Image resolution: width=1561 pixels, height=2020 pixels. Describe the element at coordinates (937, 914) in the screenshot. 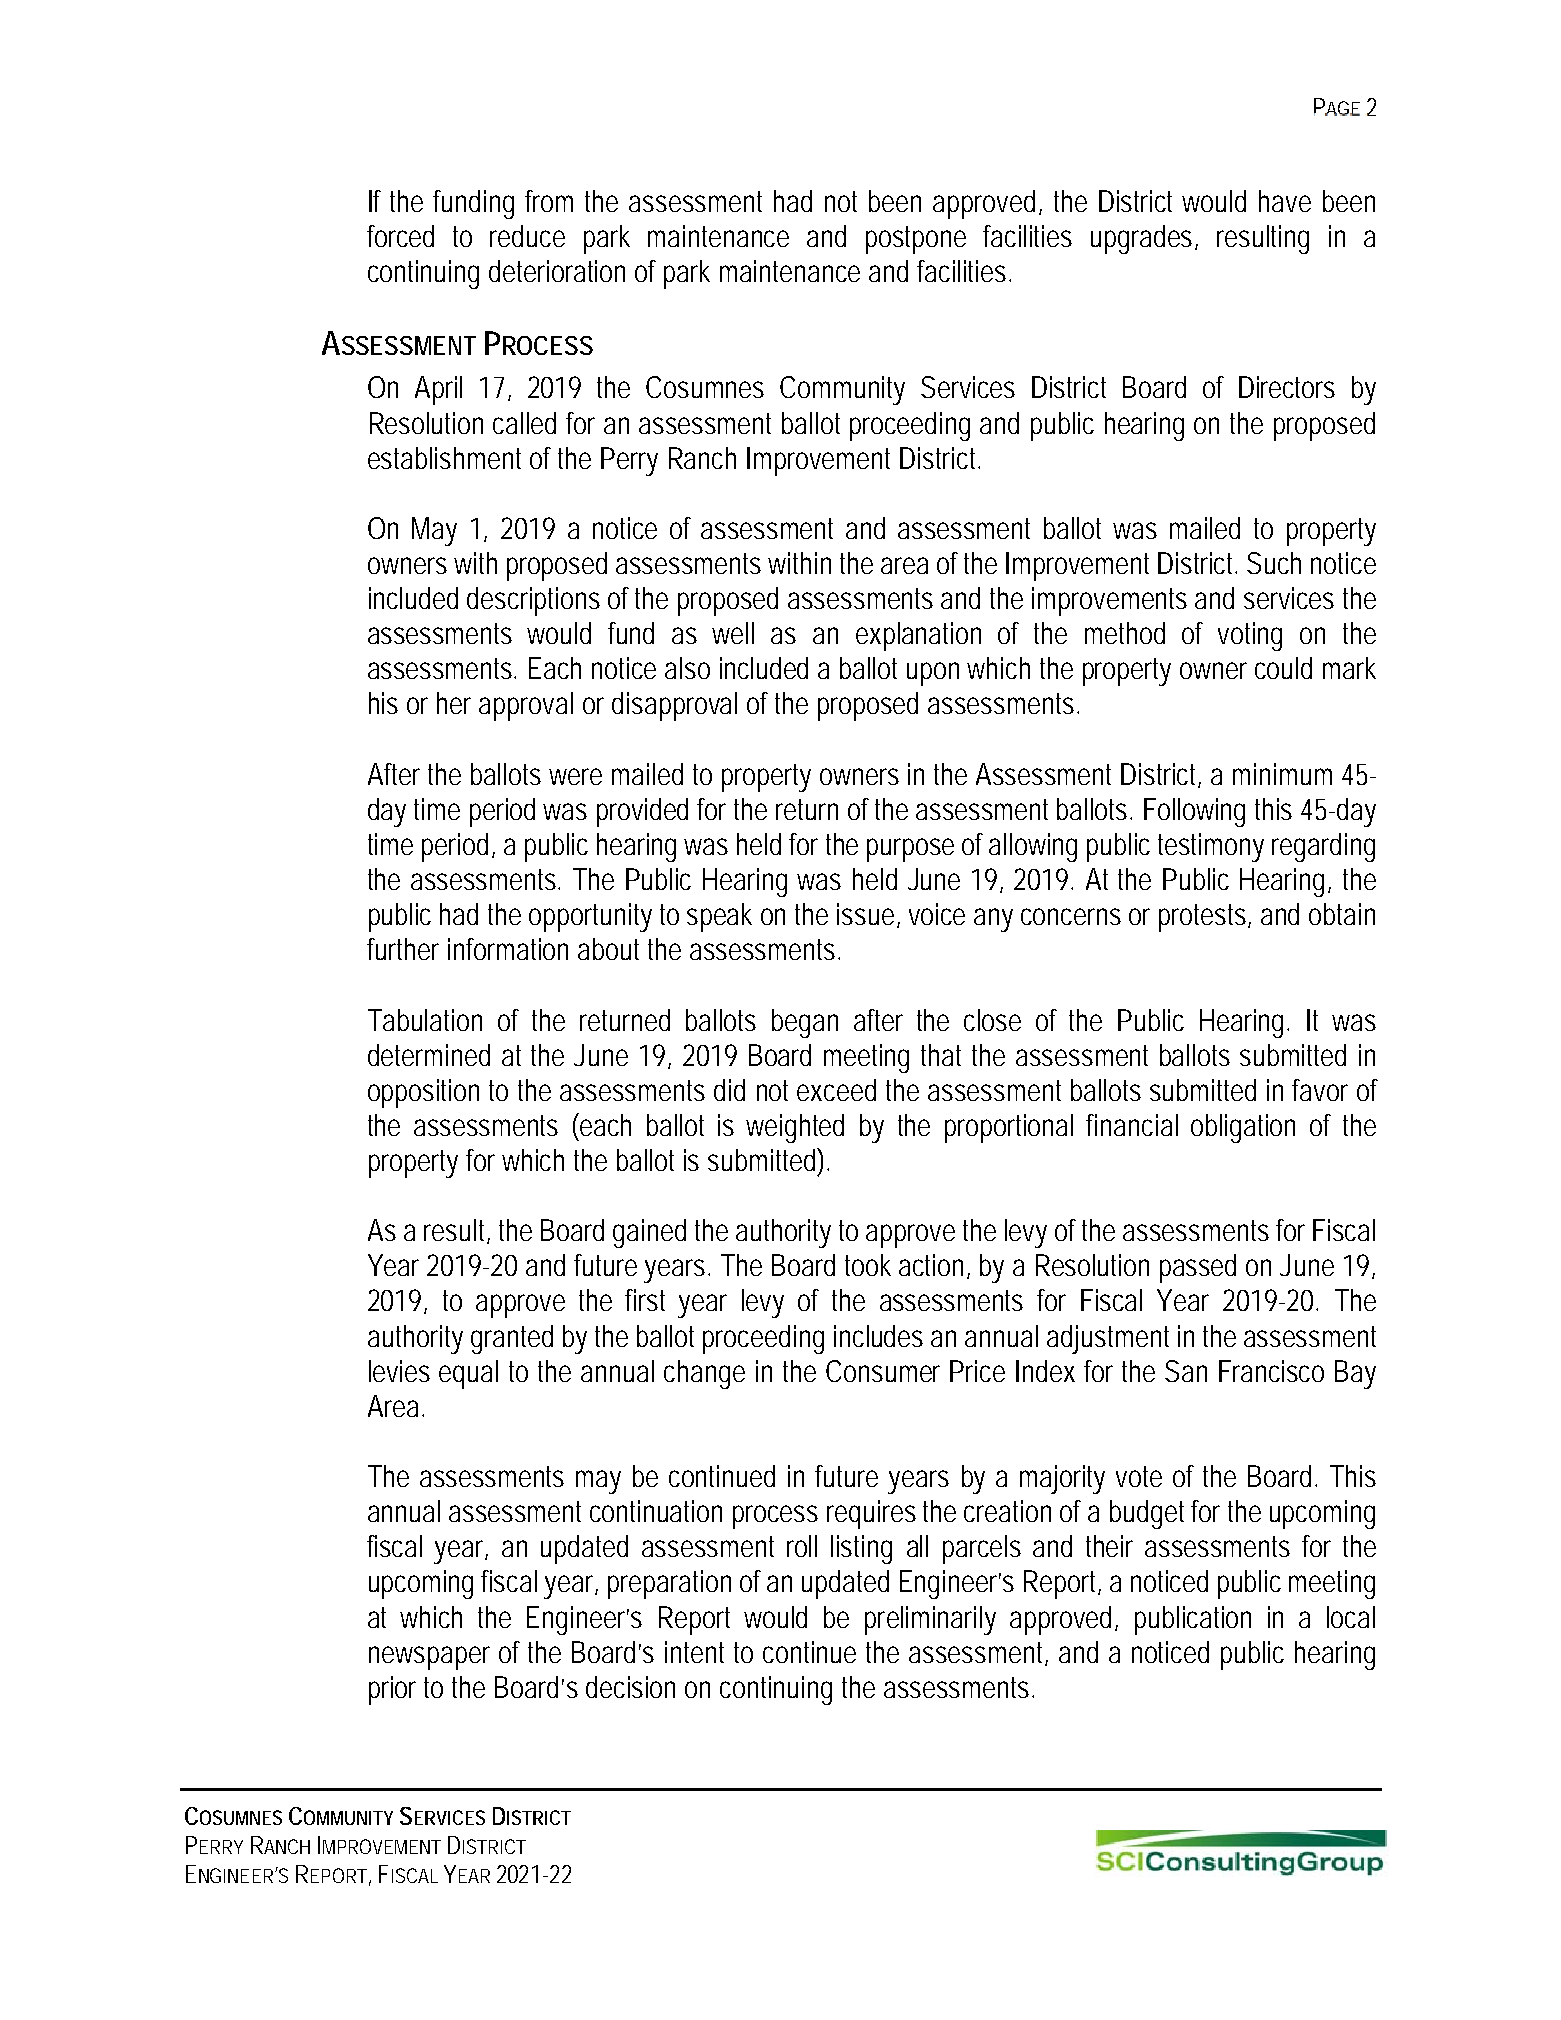

I see `voice` at that location.
